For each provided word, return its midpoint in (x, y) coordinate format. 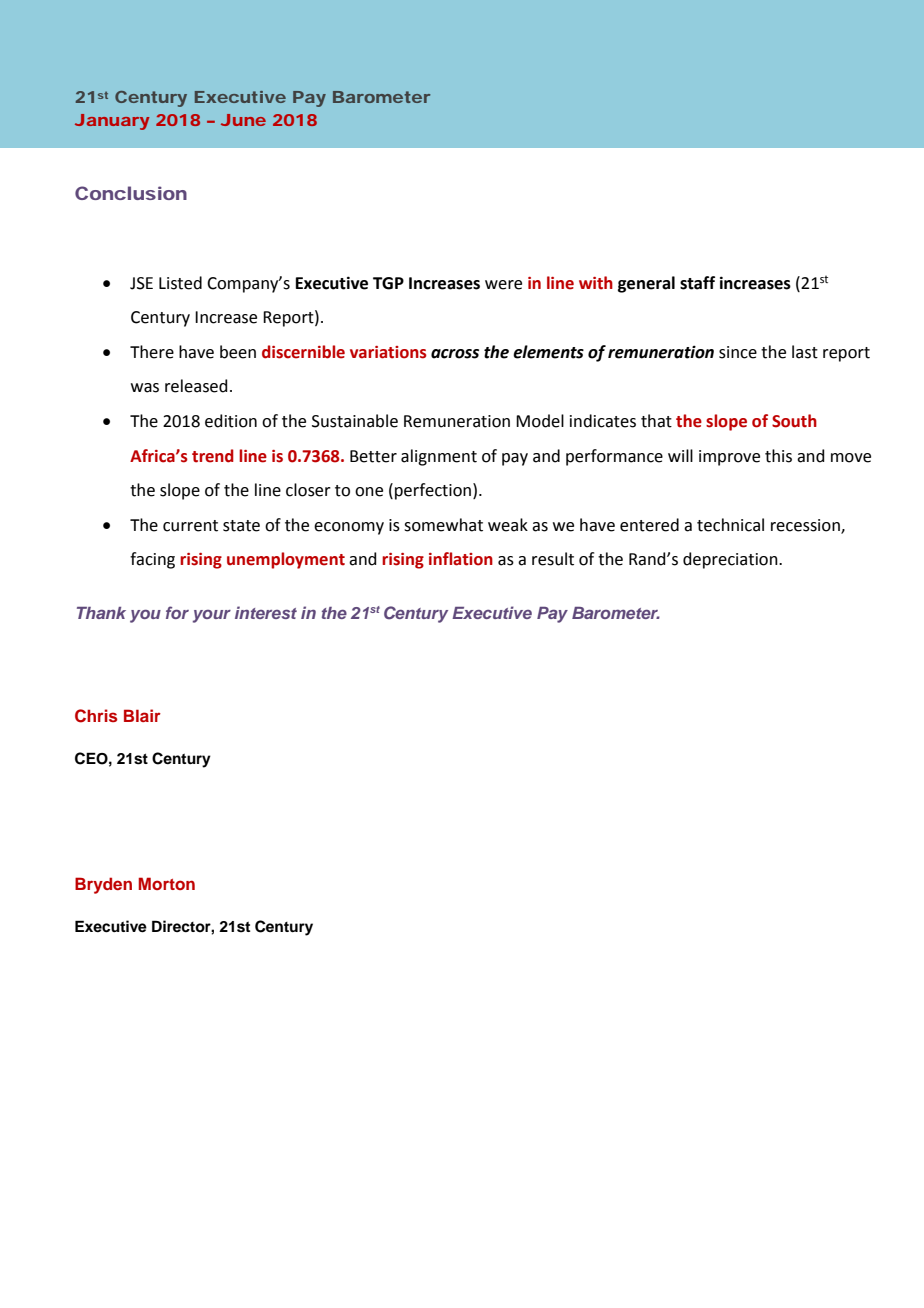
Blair (142, 715)
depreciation (731, 560)
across (455, 354)
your (212, 616)
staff (697, 283)
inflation (461, 559)
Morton (166, 883)
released (196, 386)
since (738, 352)
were (503, 285)
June (243, 120)
